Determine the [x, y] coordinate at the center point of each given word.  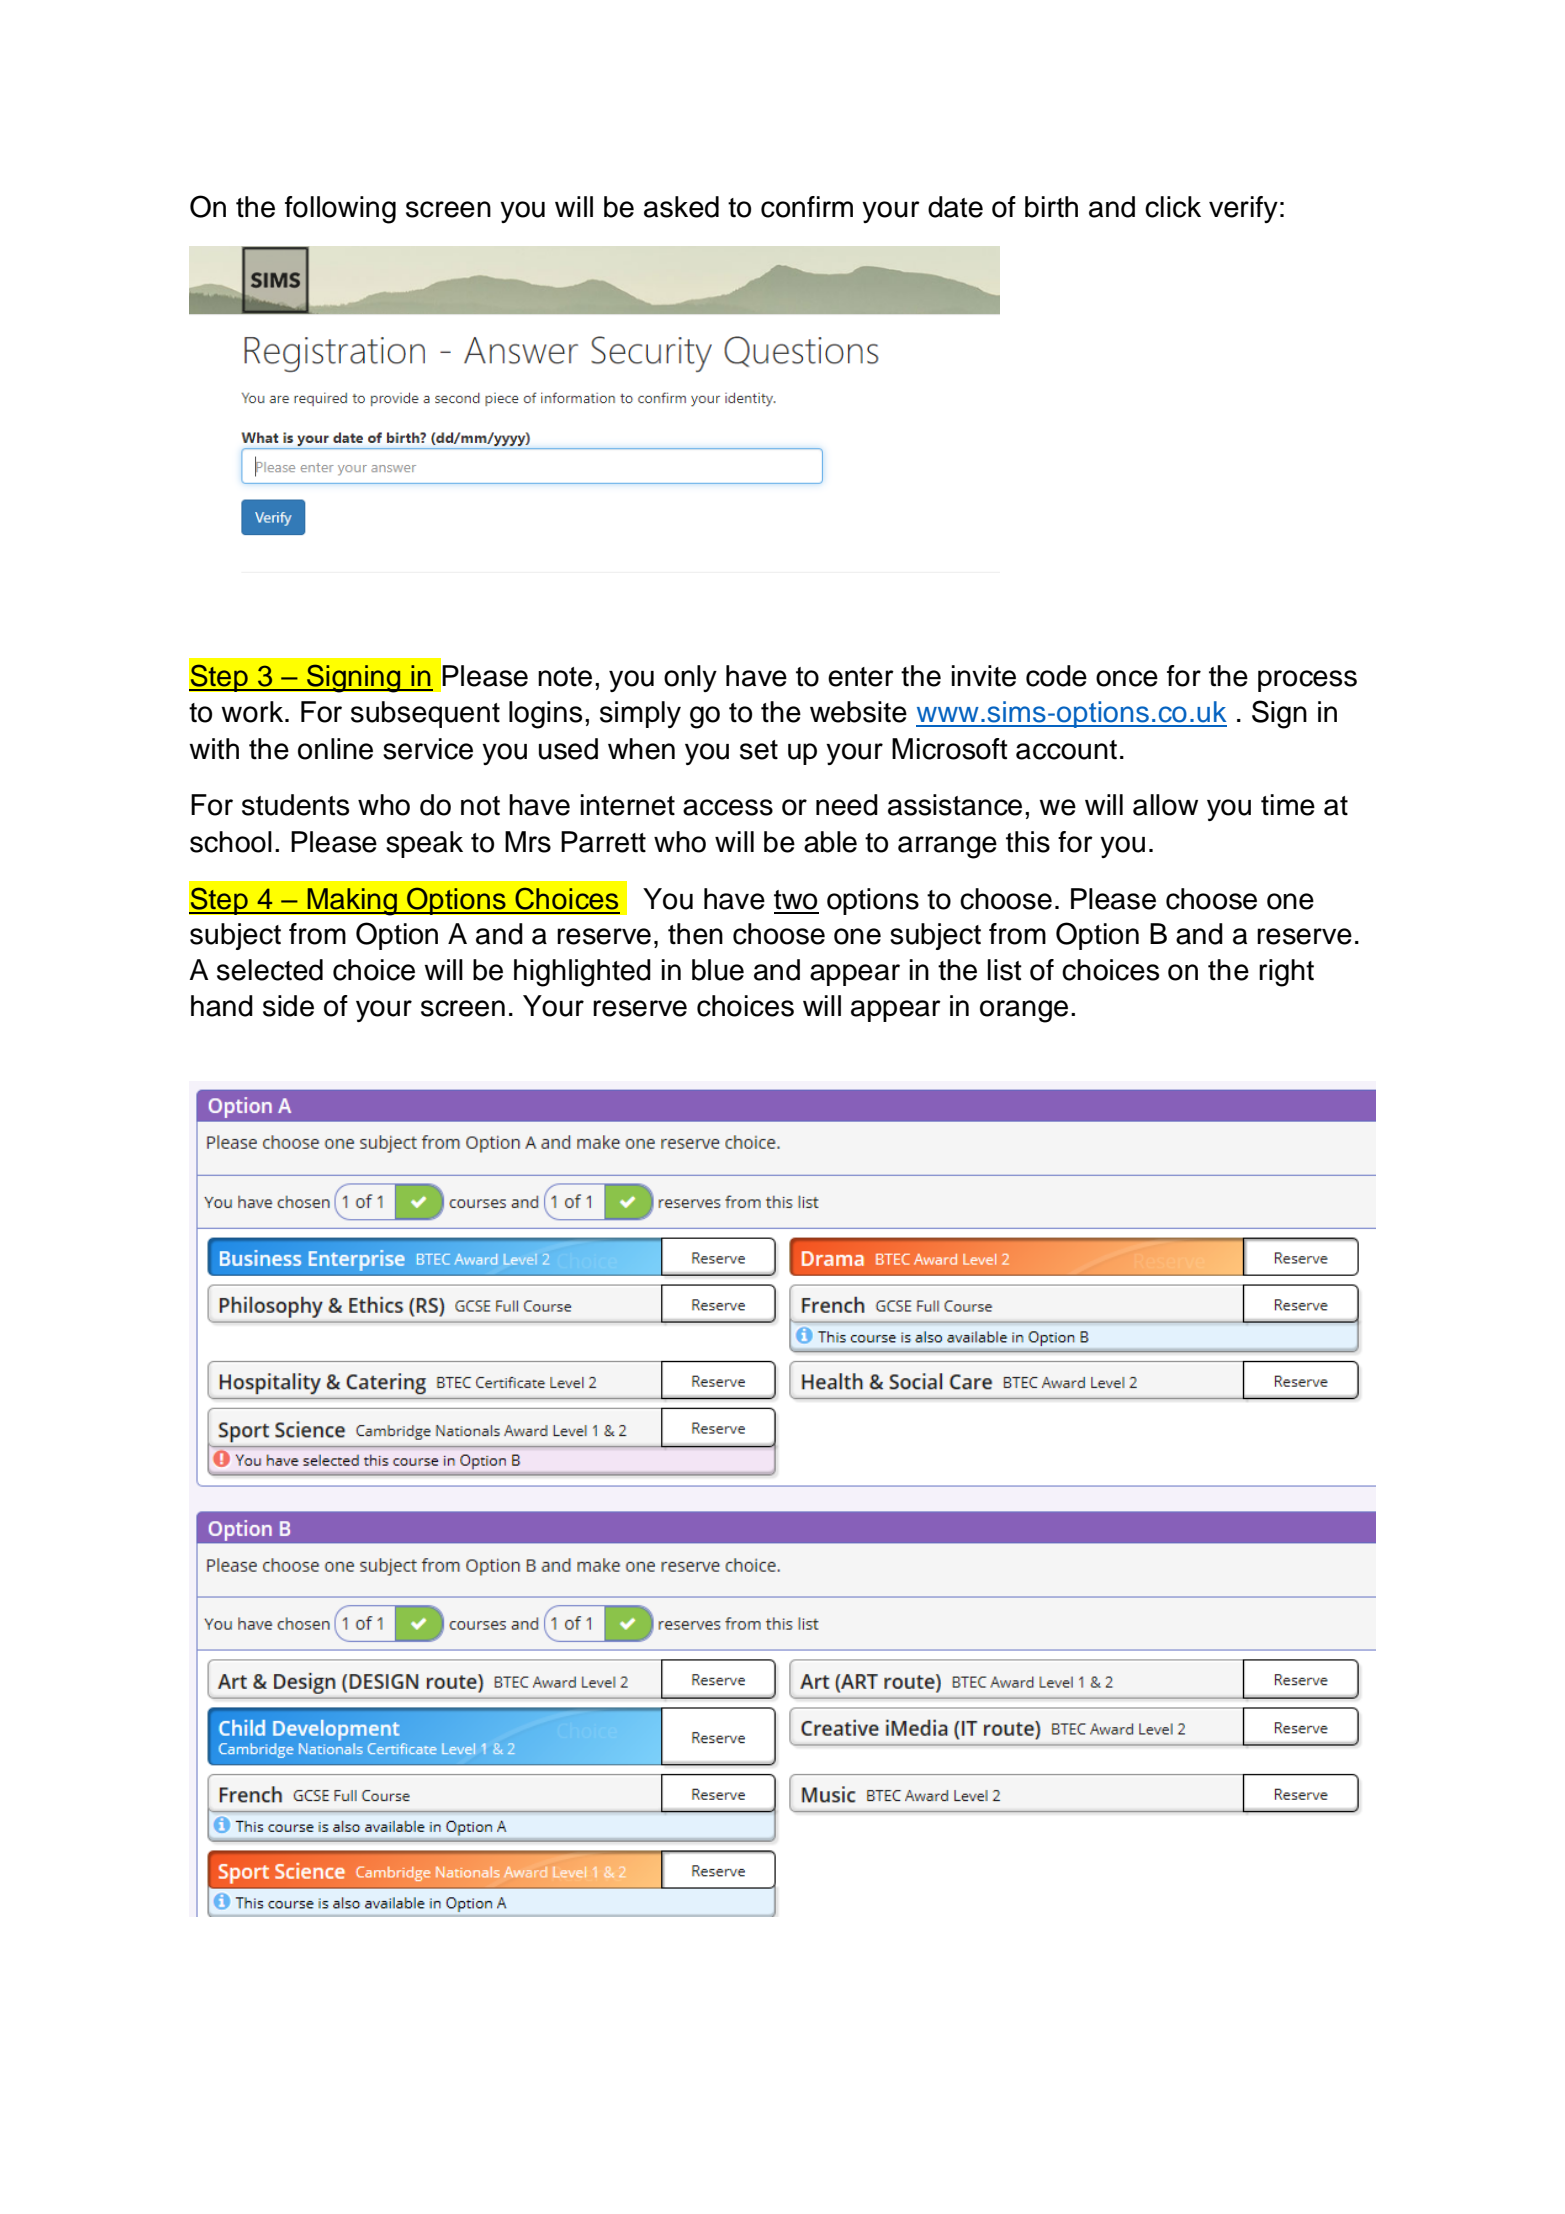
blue [718, 970]
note [565, 677]
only [690, 678]
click [1173, 207]
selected [270, 970]
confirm [807, 207]
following [340, 210]
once [1127, 678]
